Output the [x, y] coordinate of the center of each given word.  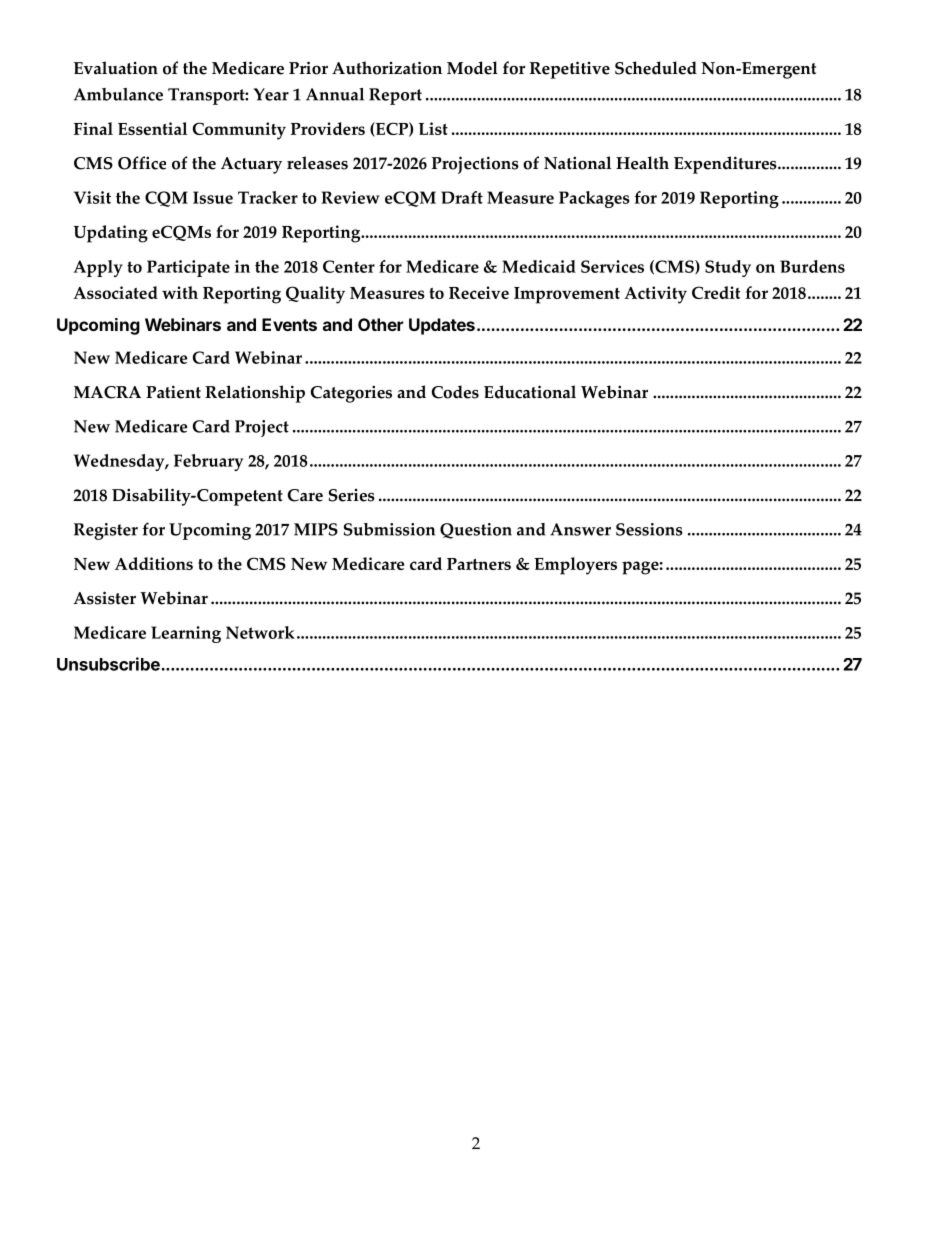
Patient [173, 392]
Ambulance [118, 94]
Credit [716, 292]
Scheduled [656, 68]
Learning [186, 634]
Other [380, 324]
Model [472, 68]
